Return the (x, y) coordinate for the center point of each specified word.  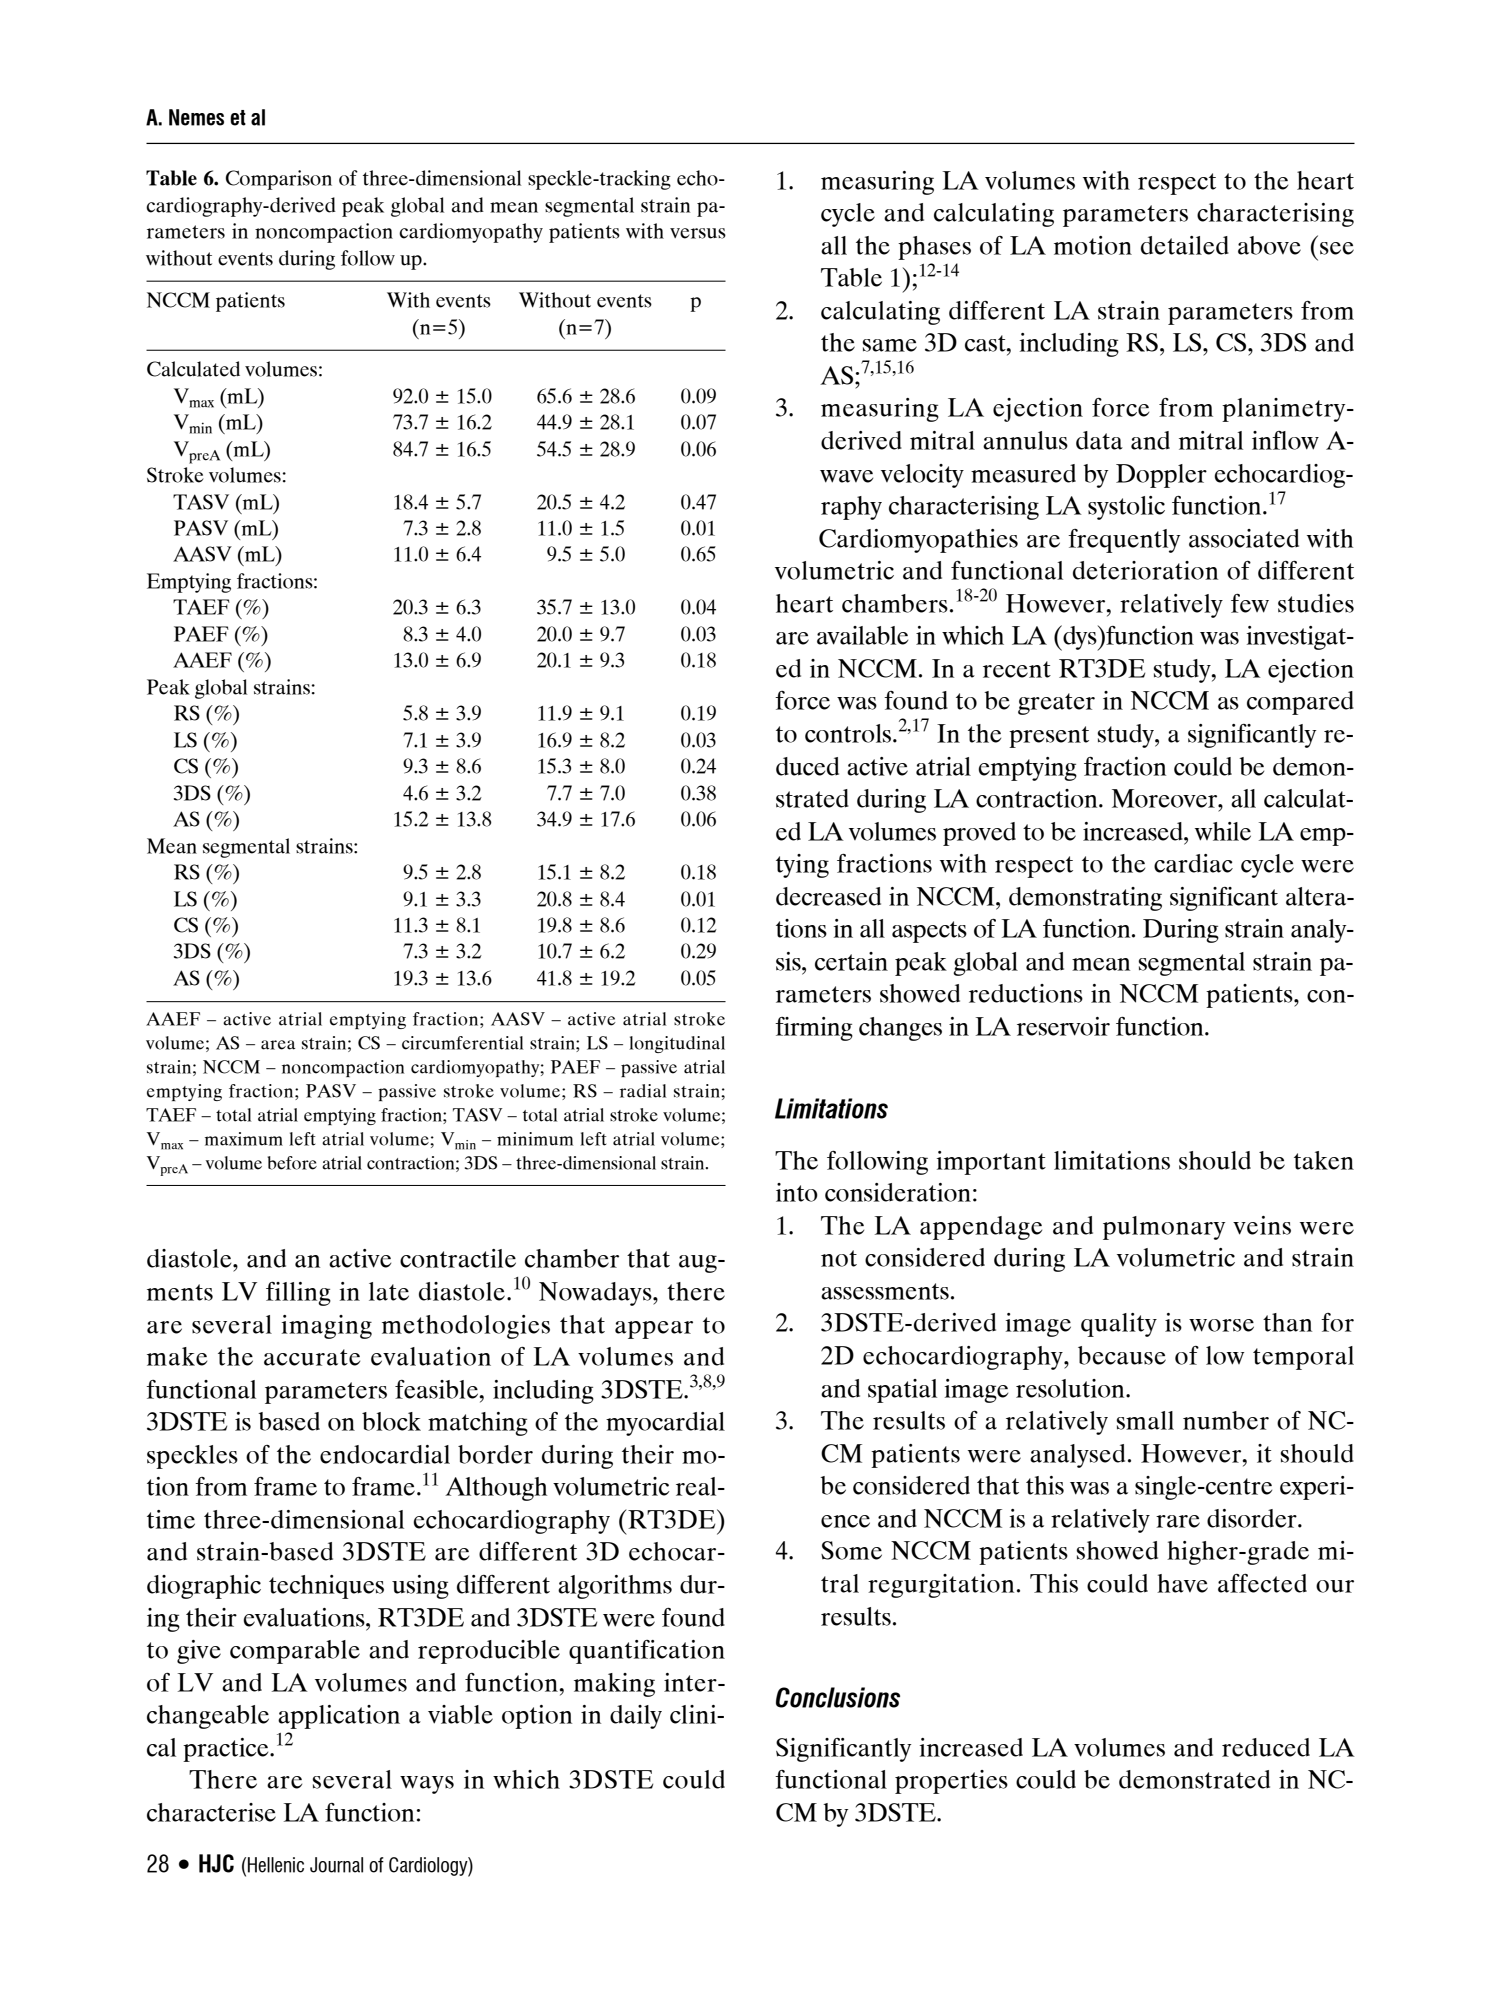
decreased (828, 896)
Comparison (279, 180)
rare (1178, 1521)
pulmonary (1164, 1228)
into (797, 1192)
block (391, 1421)
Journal (336, 1865)
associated (1244, 538)
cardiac (1193, 863)
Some (851, 1550)
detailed (1185, 245)
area (278, 1045)
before (292, 1163)
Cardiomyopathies (918, 541)
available (862, 635)
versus (698, 233)
